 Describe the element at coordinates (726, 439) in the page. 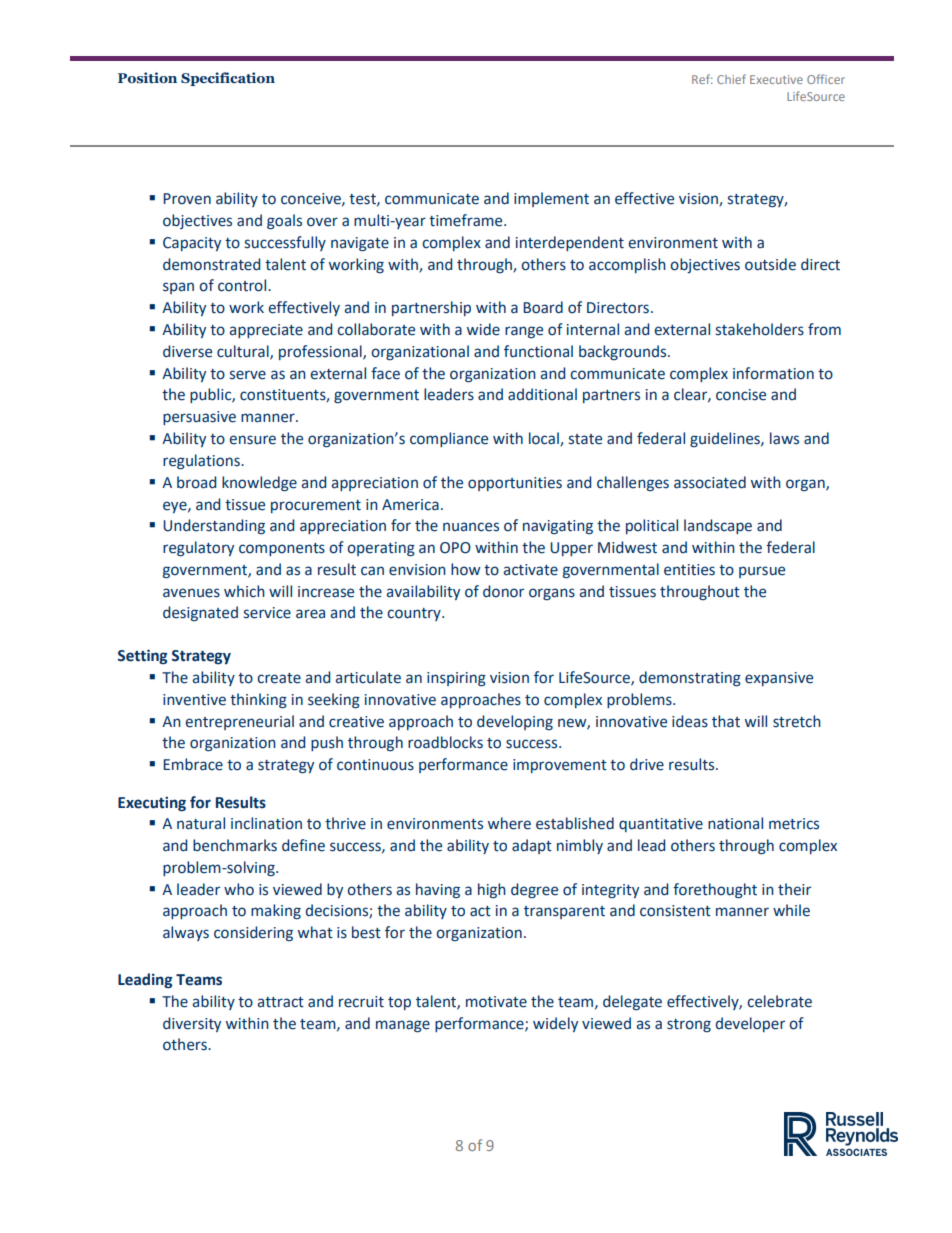

I see `guidelines` at that location.
